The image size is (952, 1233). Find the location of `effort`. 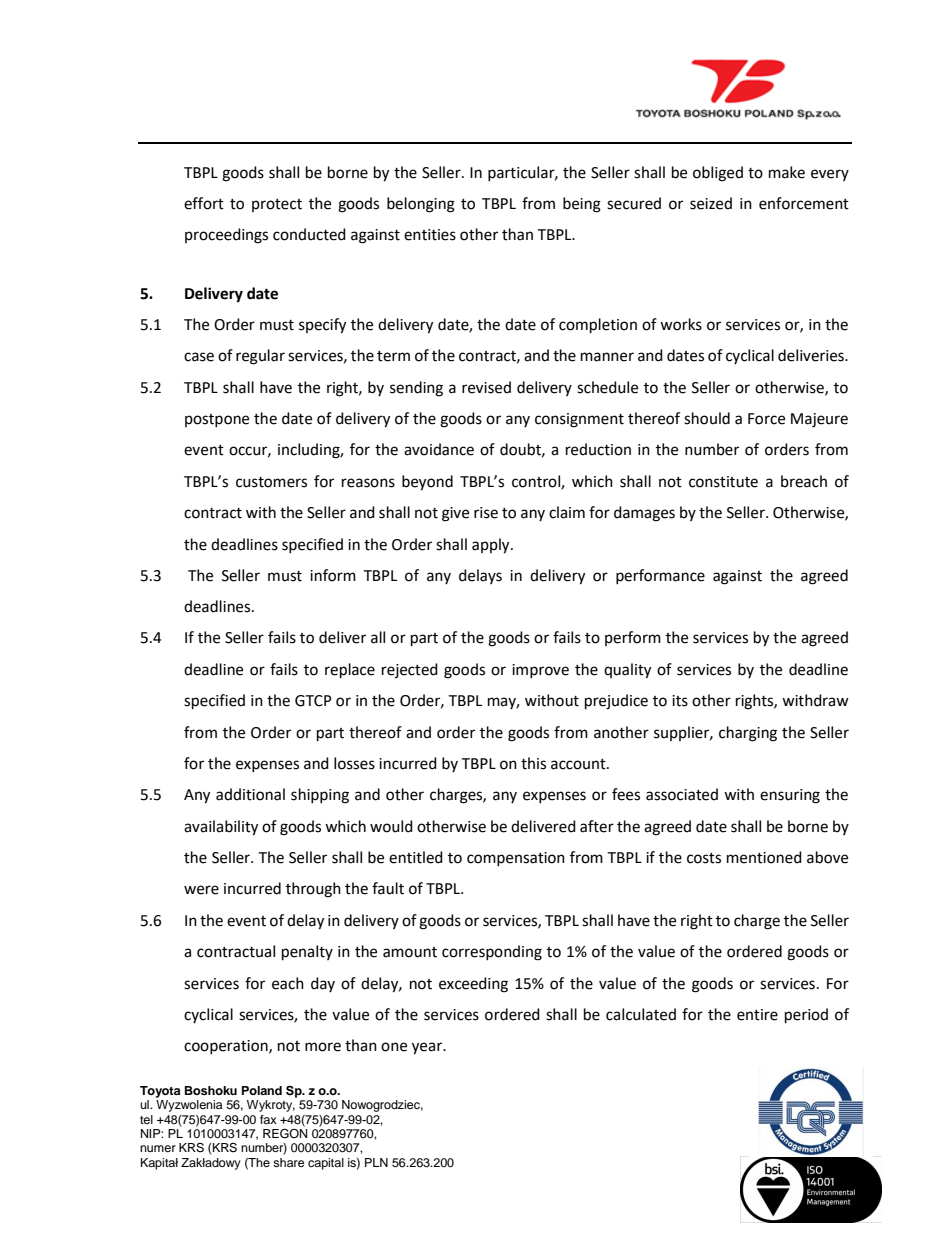

effort is located at coordinates (204, 203).
